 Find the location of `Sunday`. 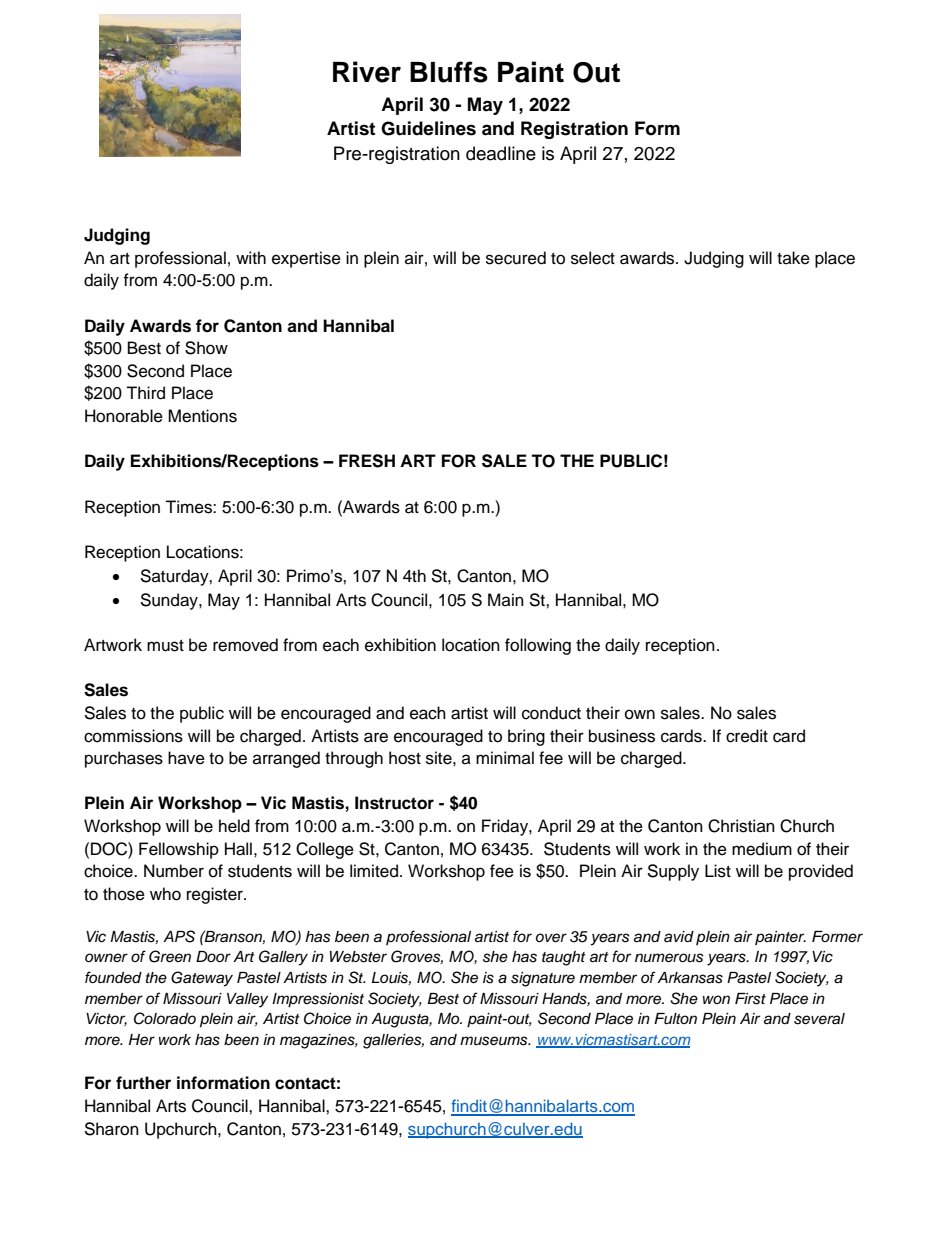

Sunday is located at coordinates (170, 601).
